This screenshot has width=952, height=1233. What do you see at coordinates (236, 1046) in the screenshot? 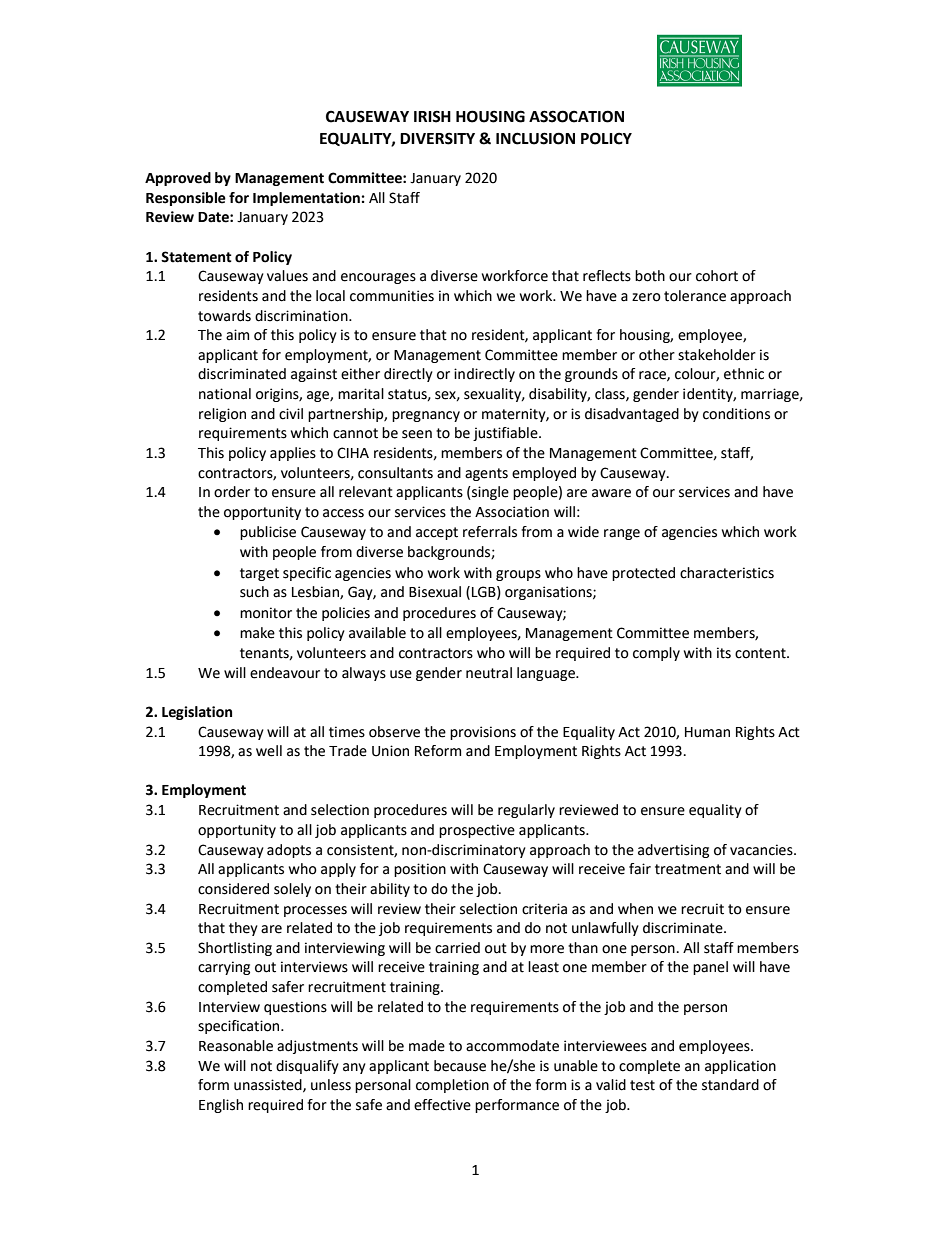
I see `Reasonable` at bounding box center [236, 1046].
